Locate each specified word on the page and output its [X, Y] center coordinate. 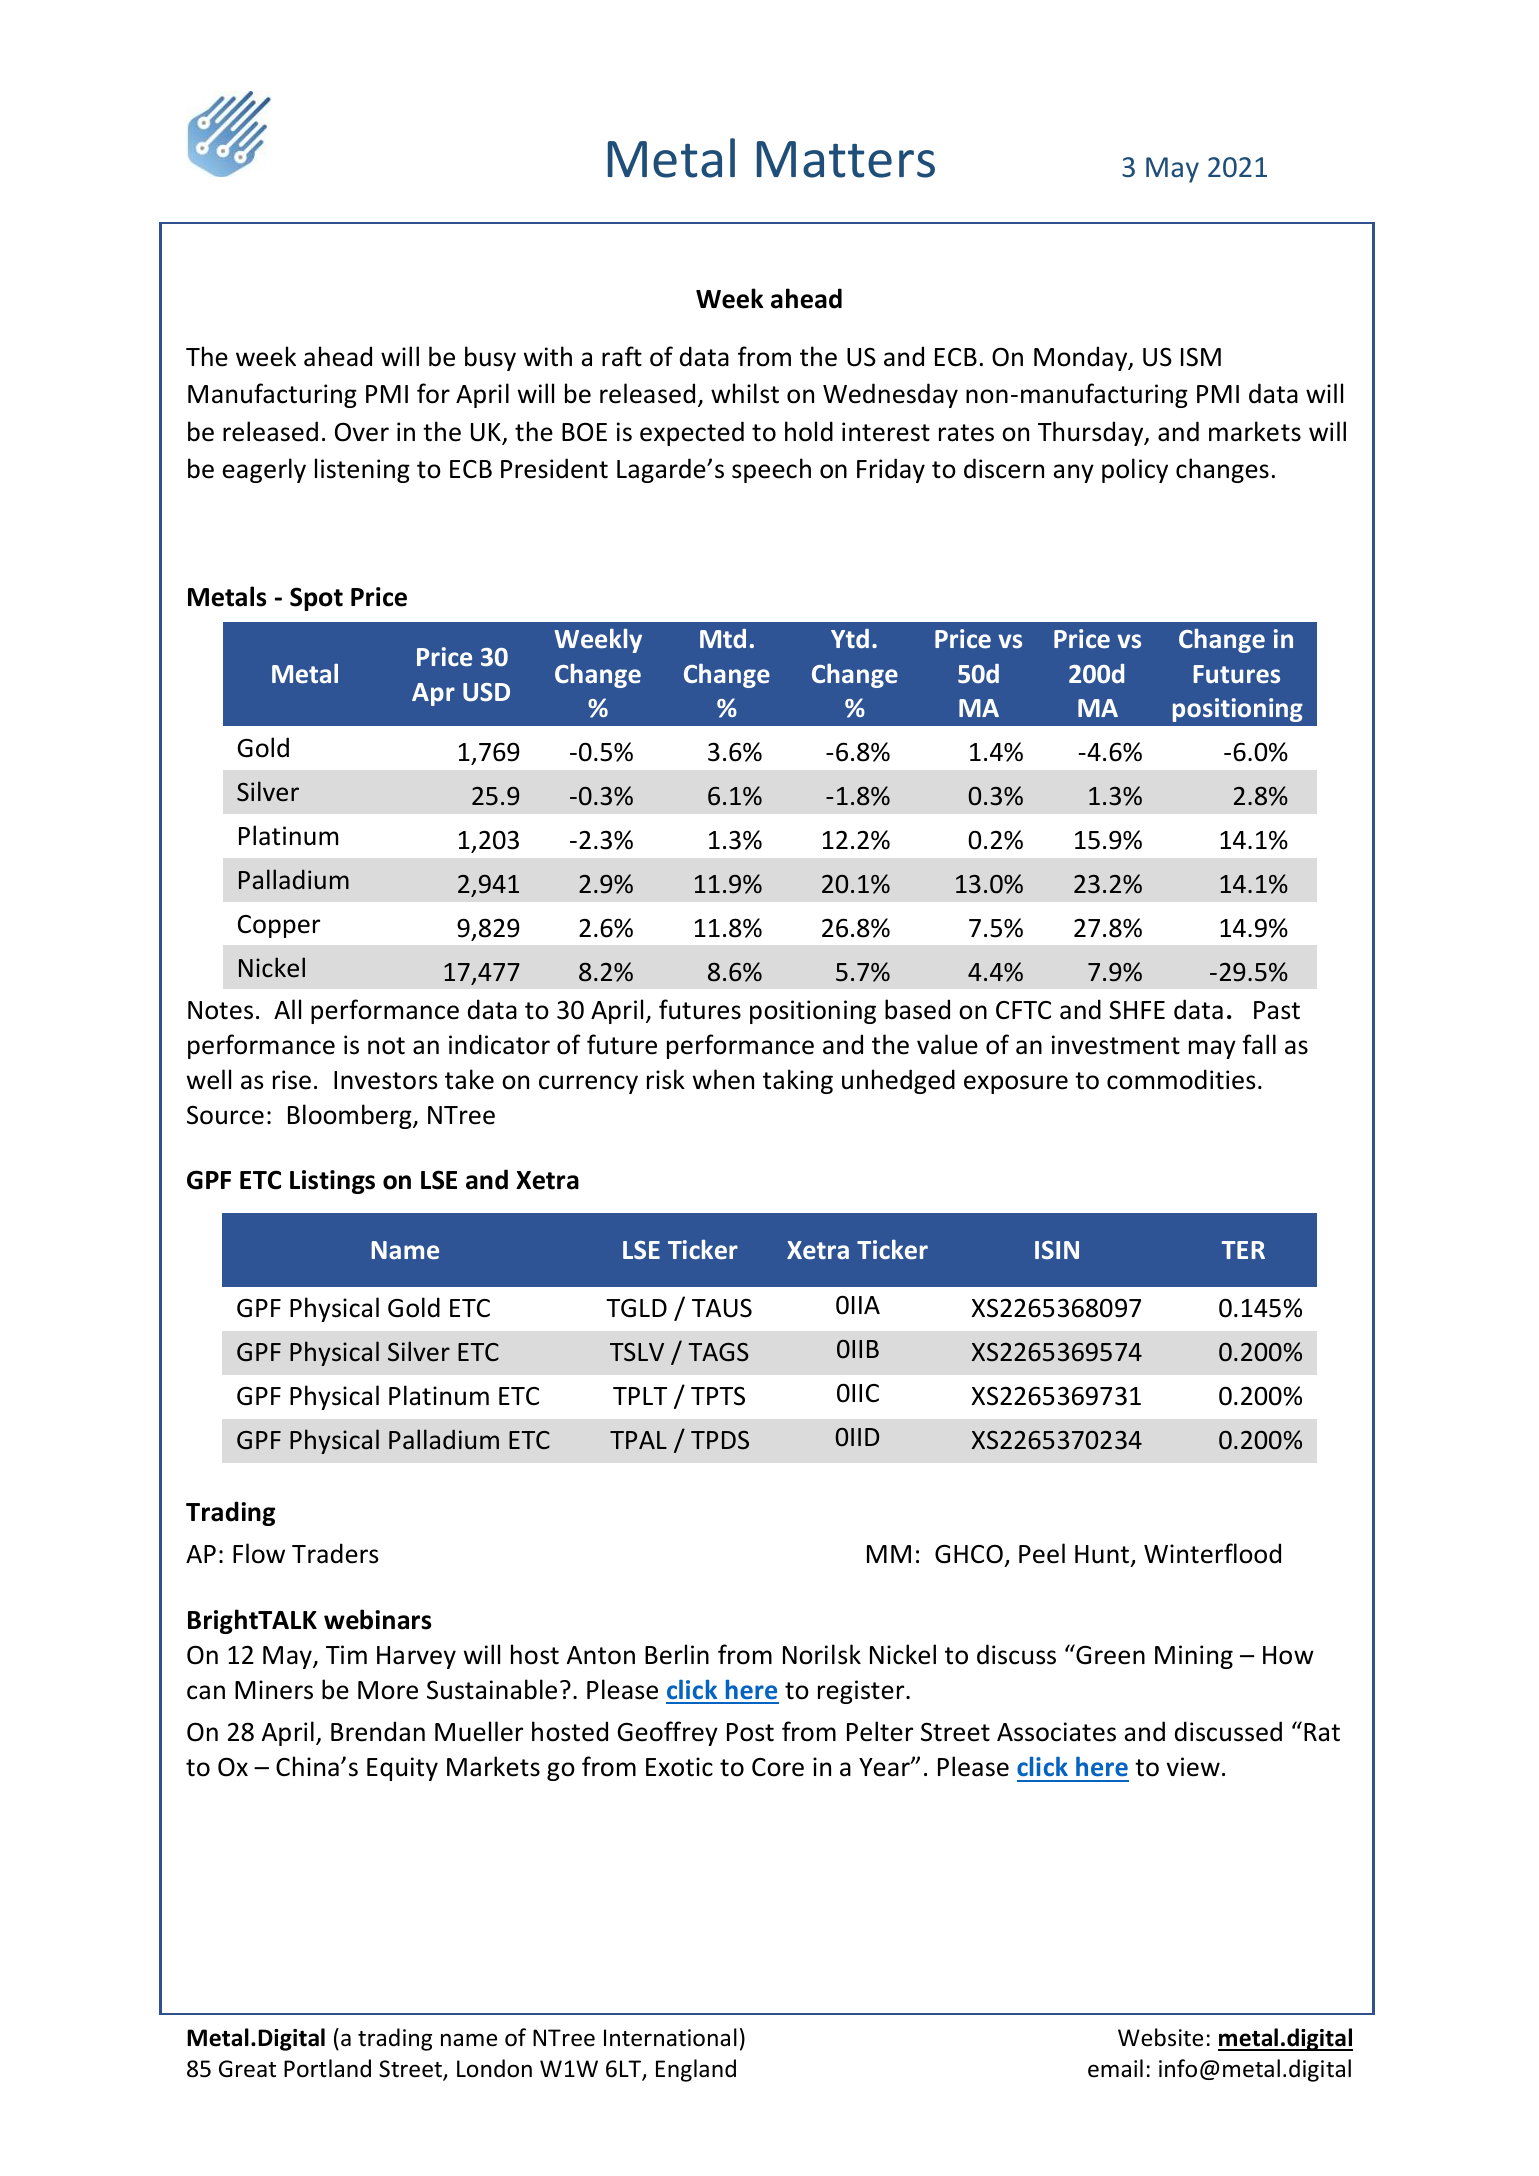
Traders [335, 1553]
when [723, 1079]
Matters [846, 159]
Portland [327, 2068]
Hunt [1103, 1556]
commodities [1181, 1079]
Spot [316, 599]
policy [1135, 470]
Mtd [723, 638]
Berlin [677, 1654]
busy [490, 358]
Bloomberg [351, 1116]
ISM [1201, 357]
